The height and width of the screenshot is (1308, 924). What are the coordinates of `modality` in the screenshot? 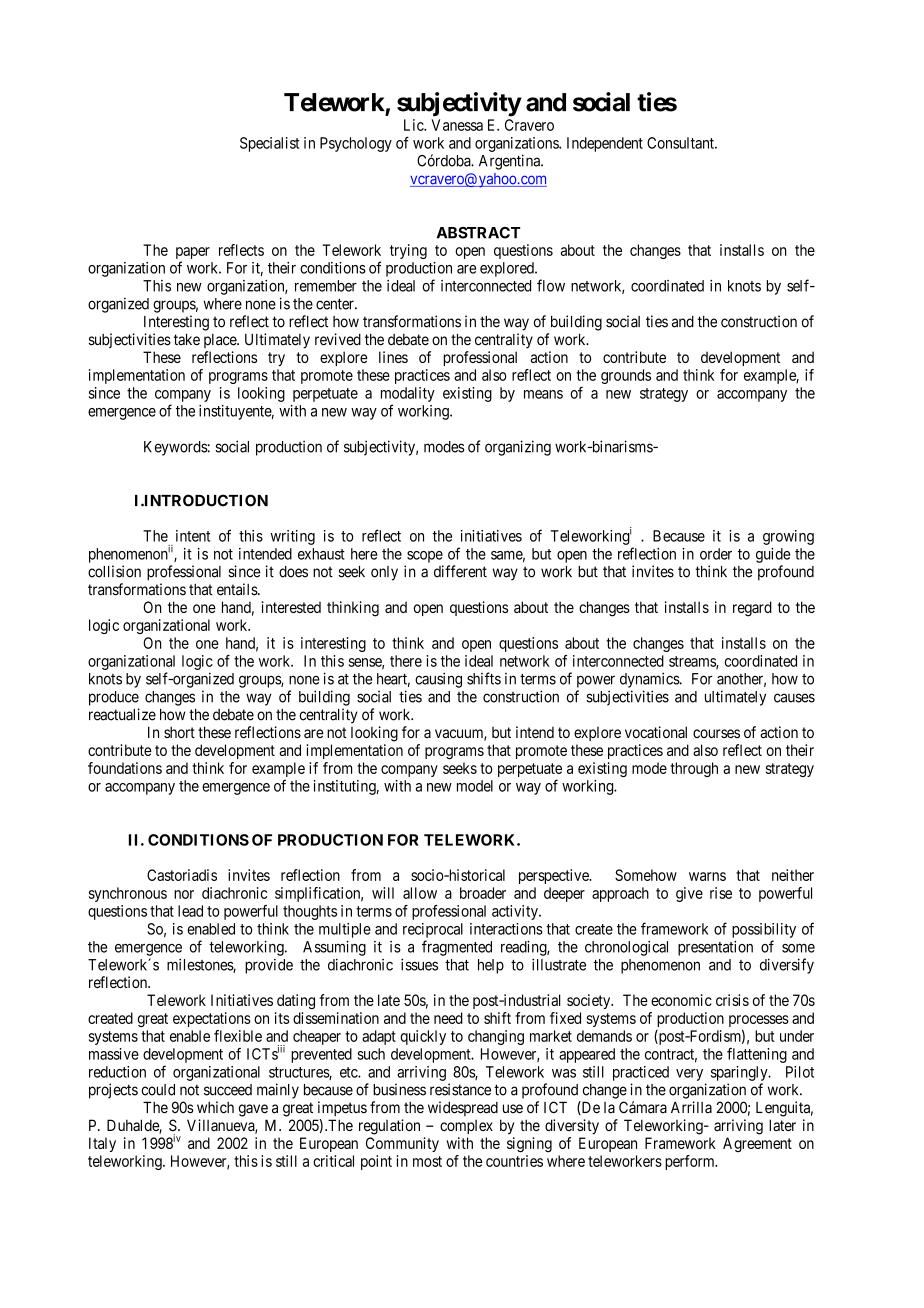 It's located at (408, 394).
